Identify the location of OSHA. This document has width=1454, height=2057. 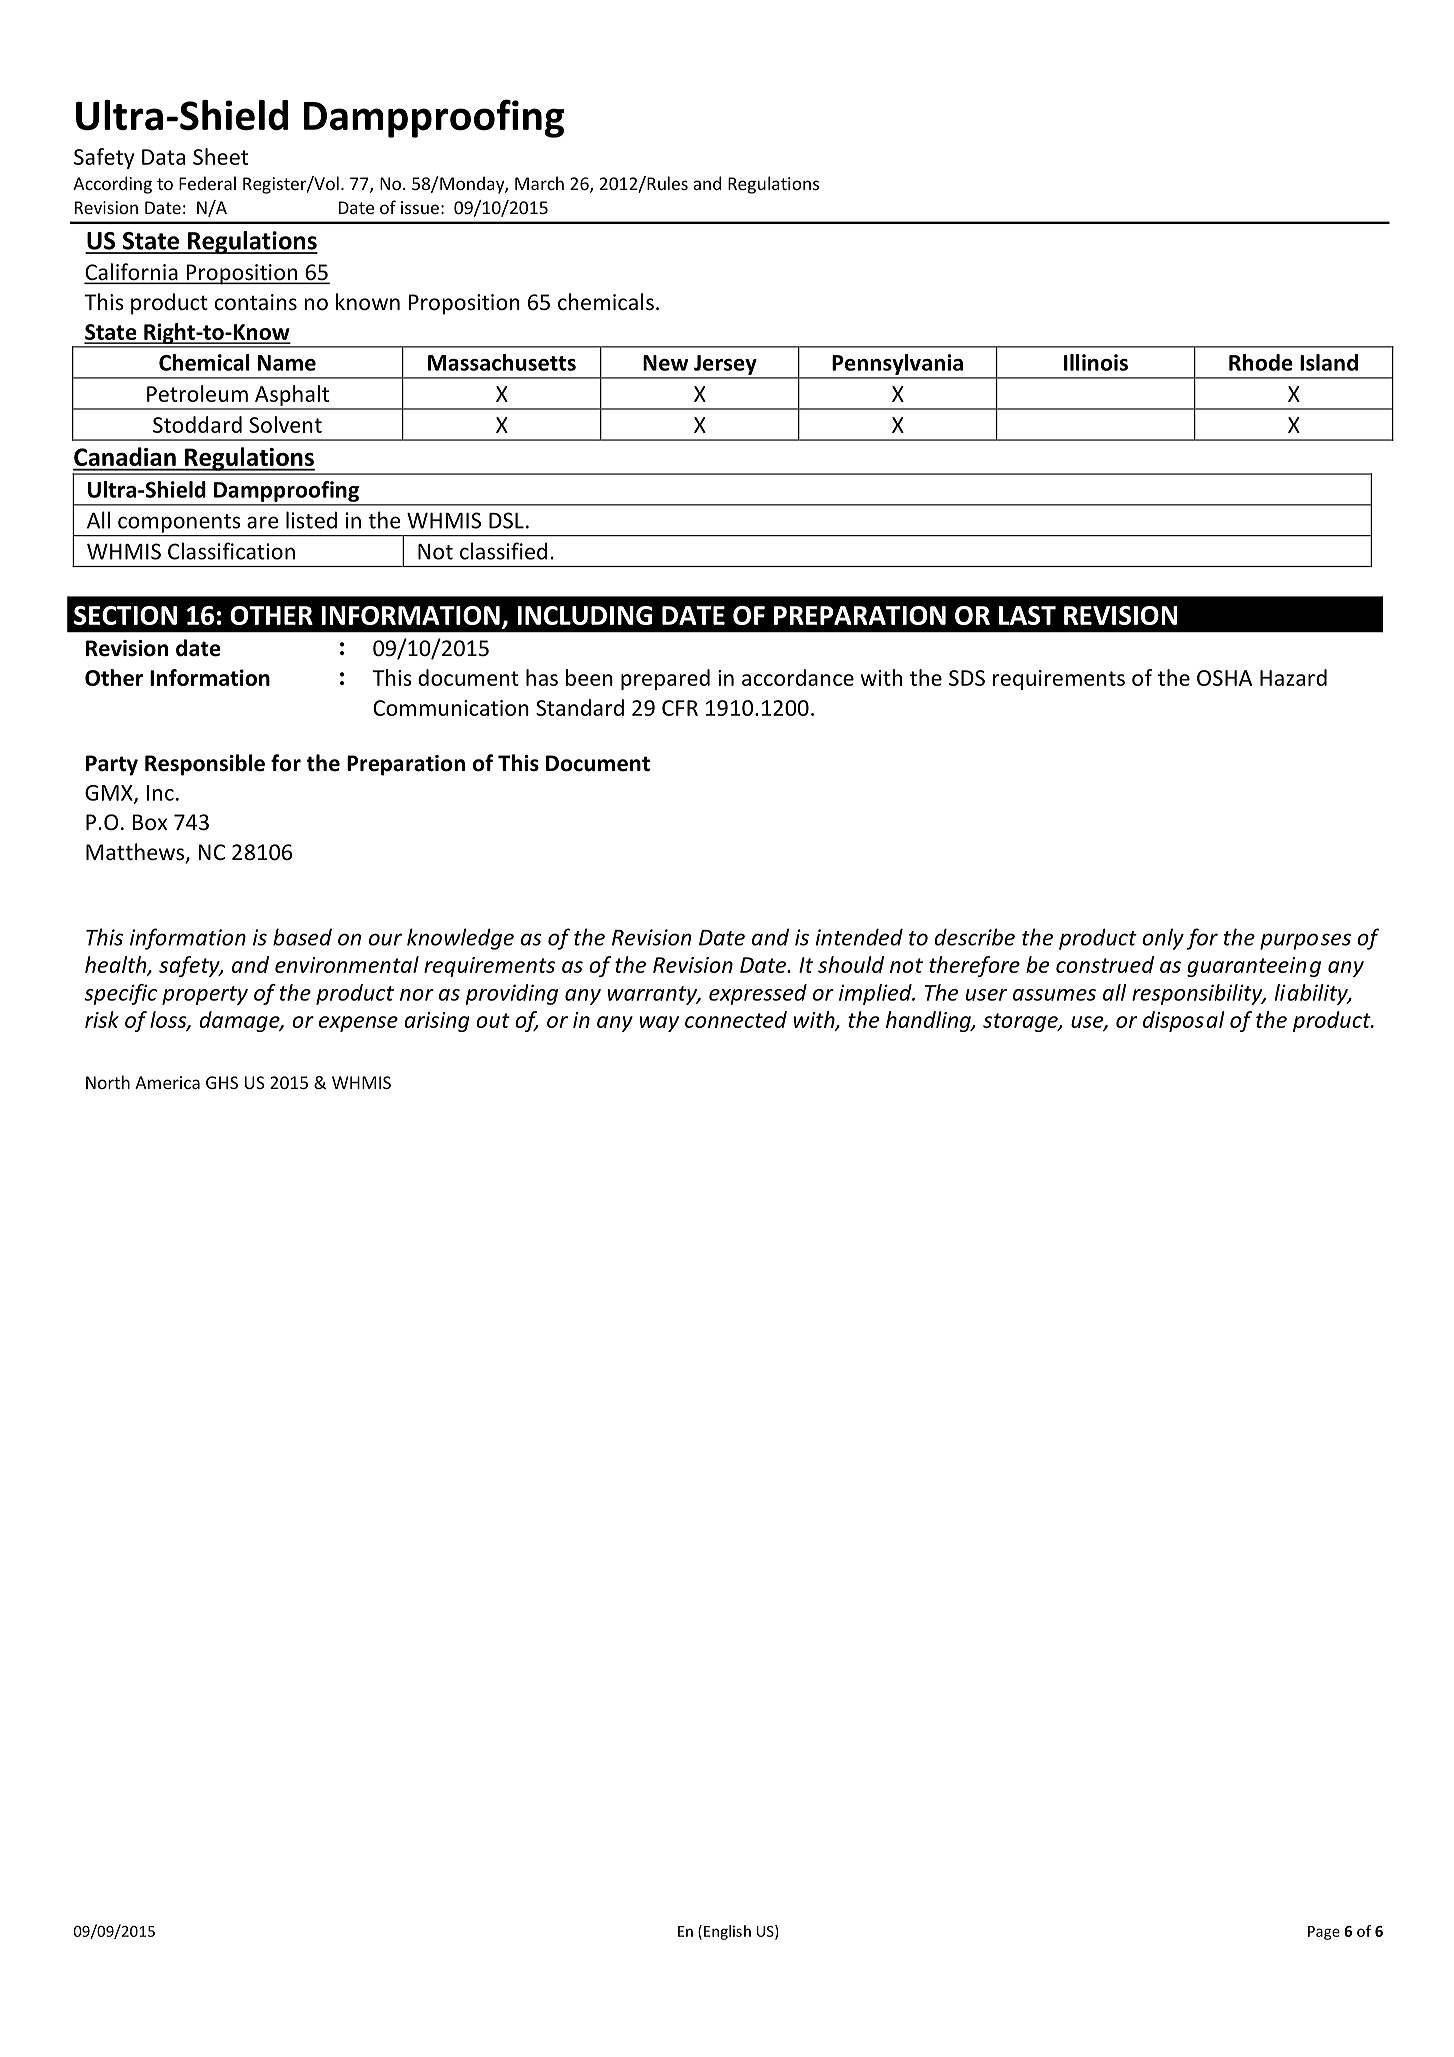
(1224, 678).
